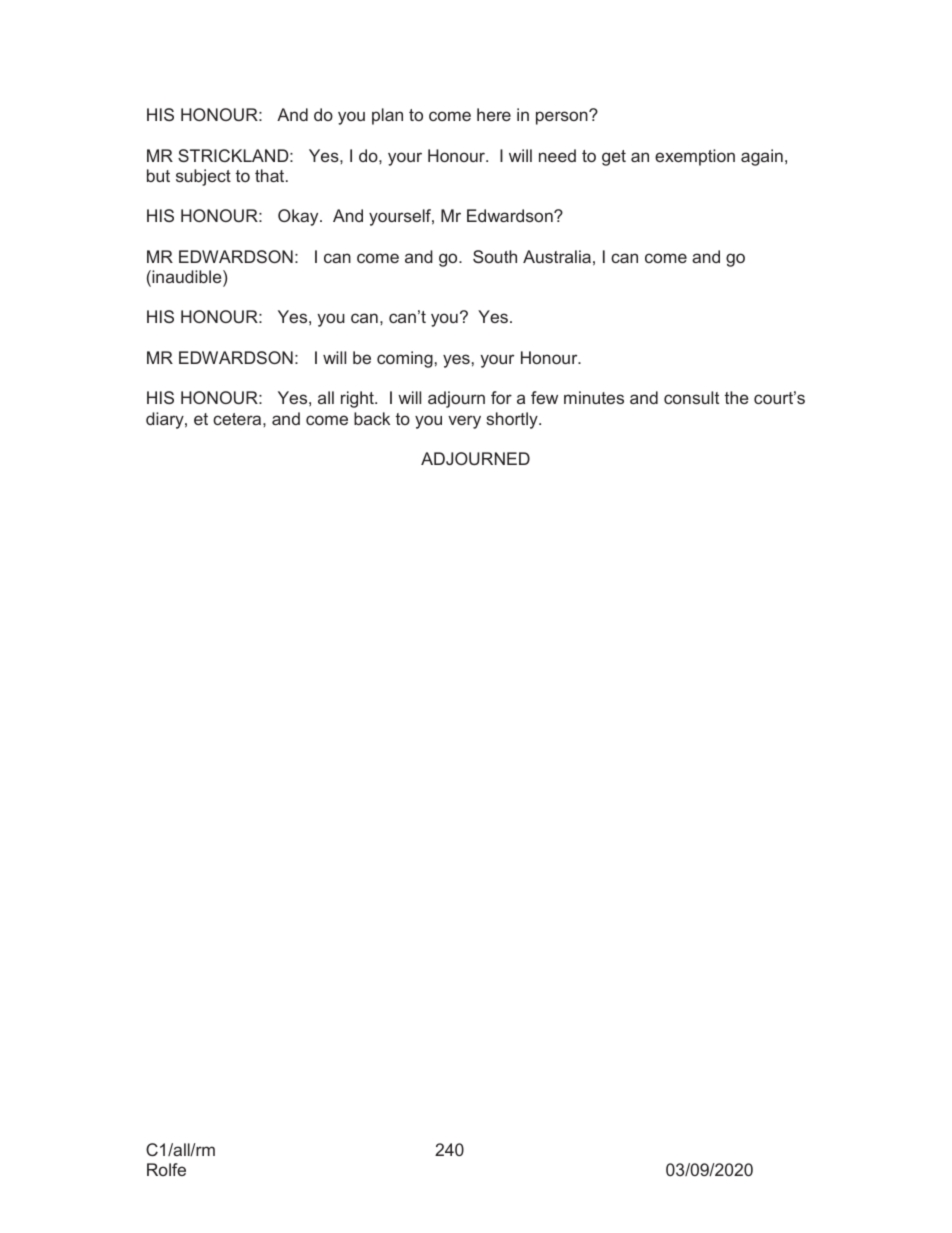 The height and width of the image is (1233, 952). I want to click on subject, so click(203, 177).
